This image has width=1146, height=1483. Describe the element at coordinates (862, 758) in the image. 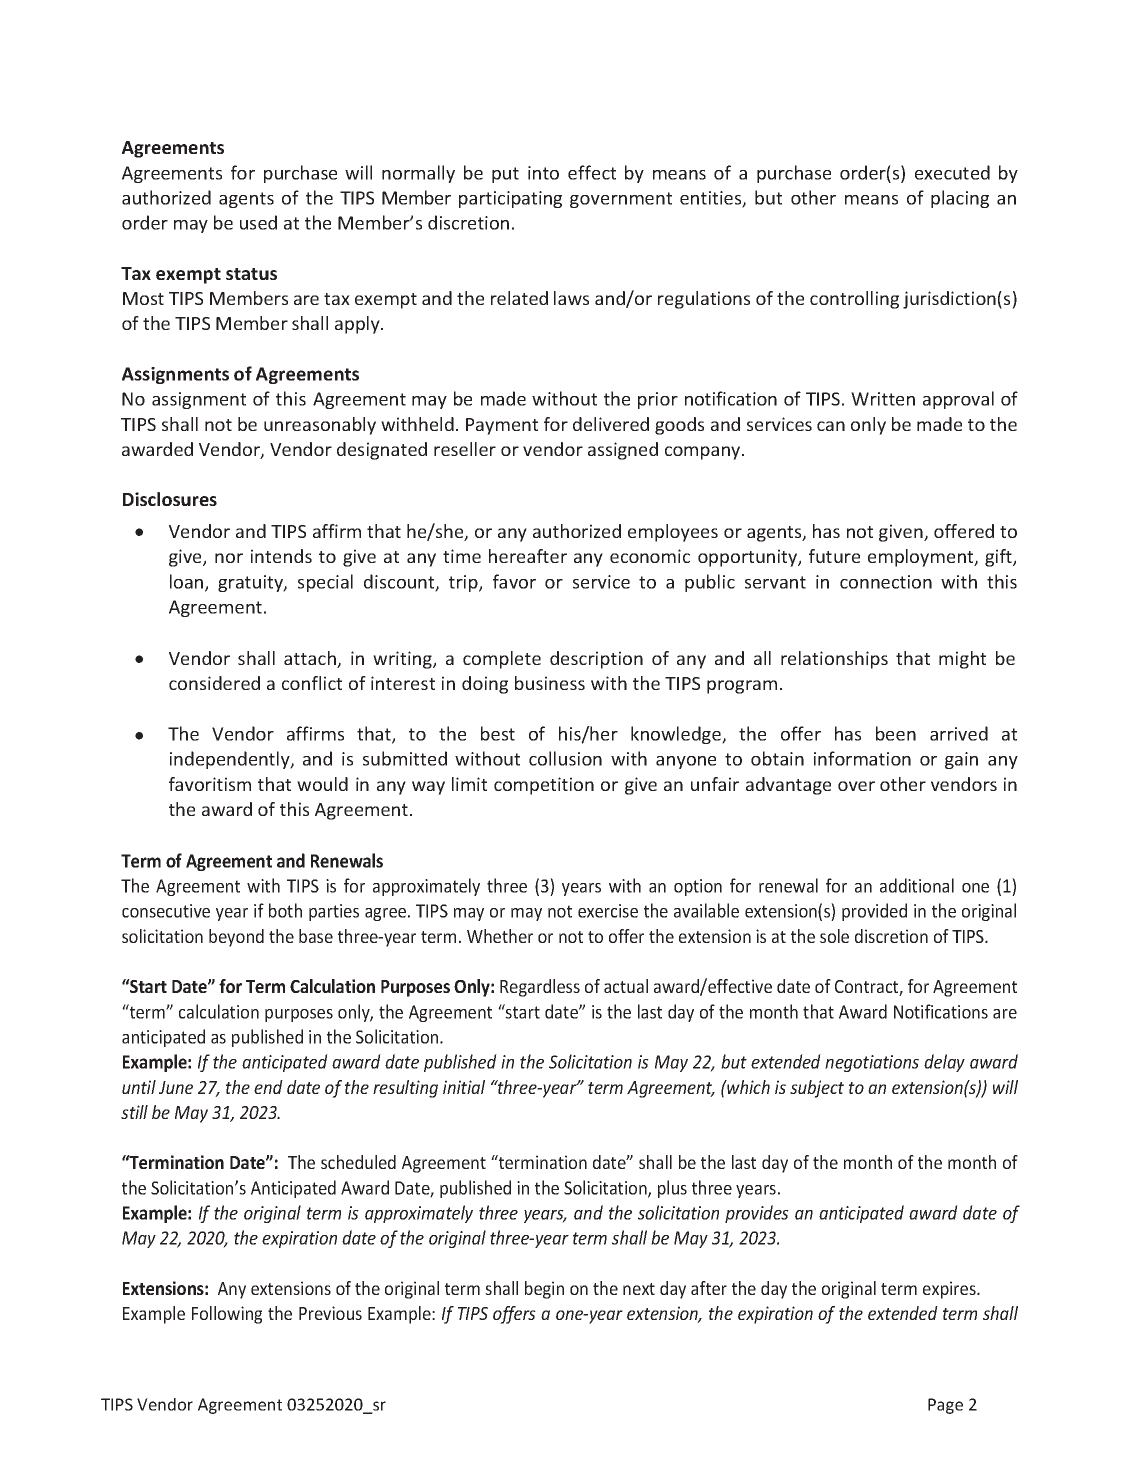

I see `information` at that location.
